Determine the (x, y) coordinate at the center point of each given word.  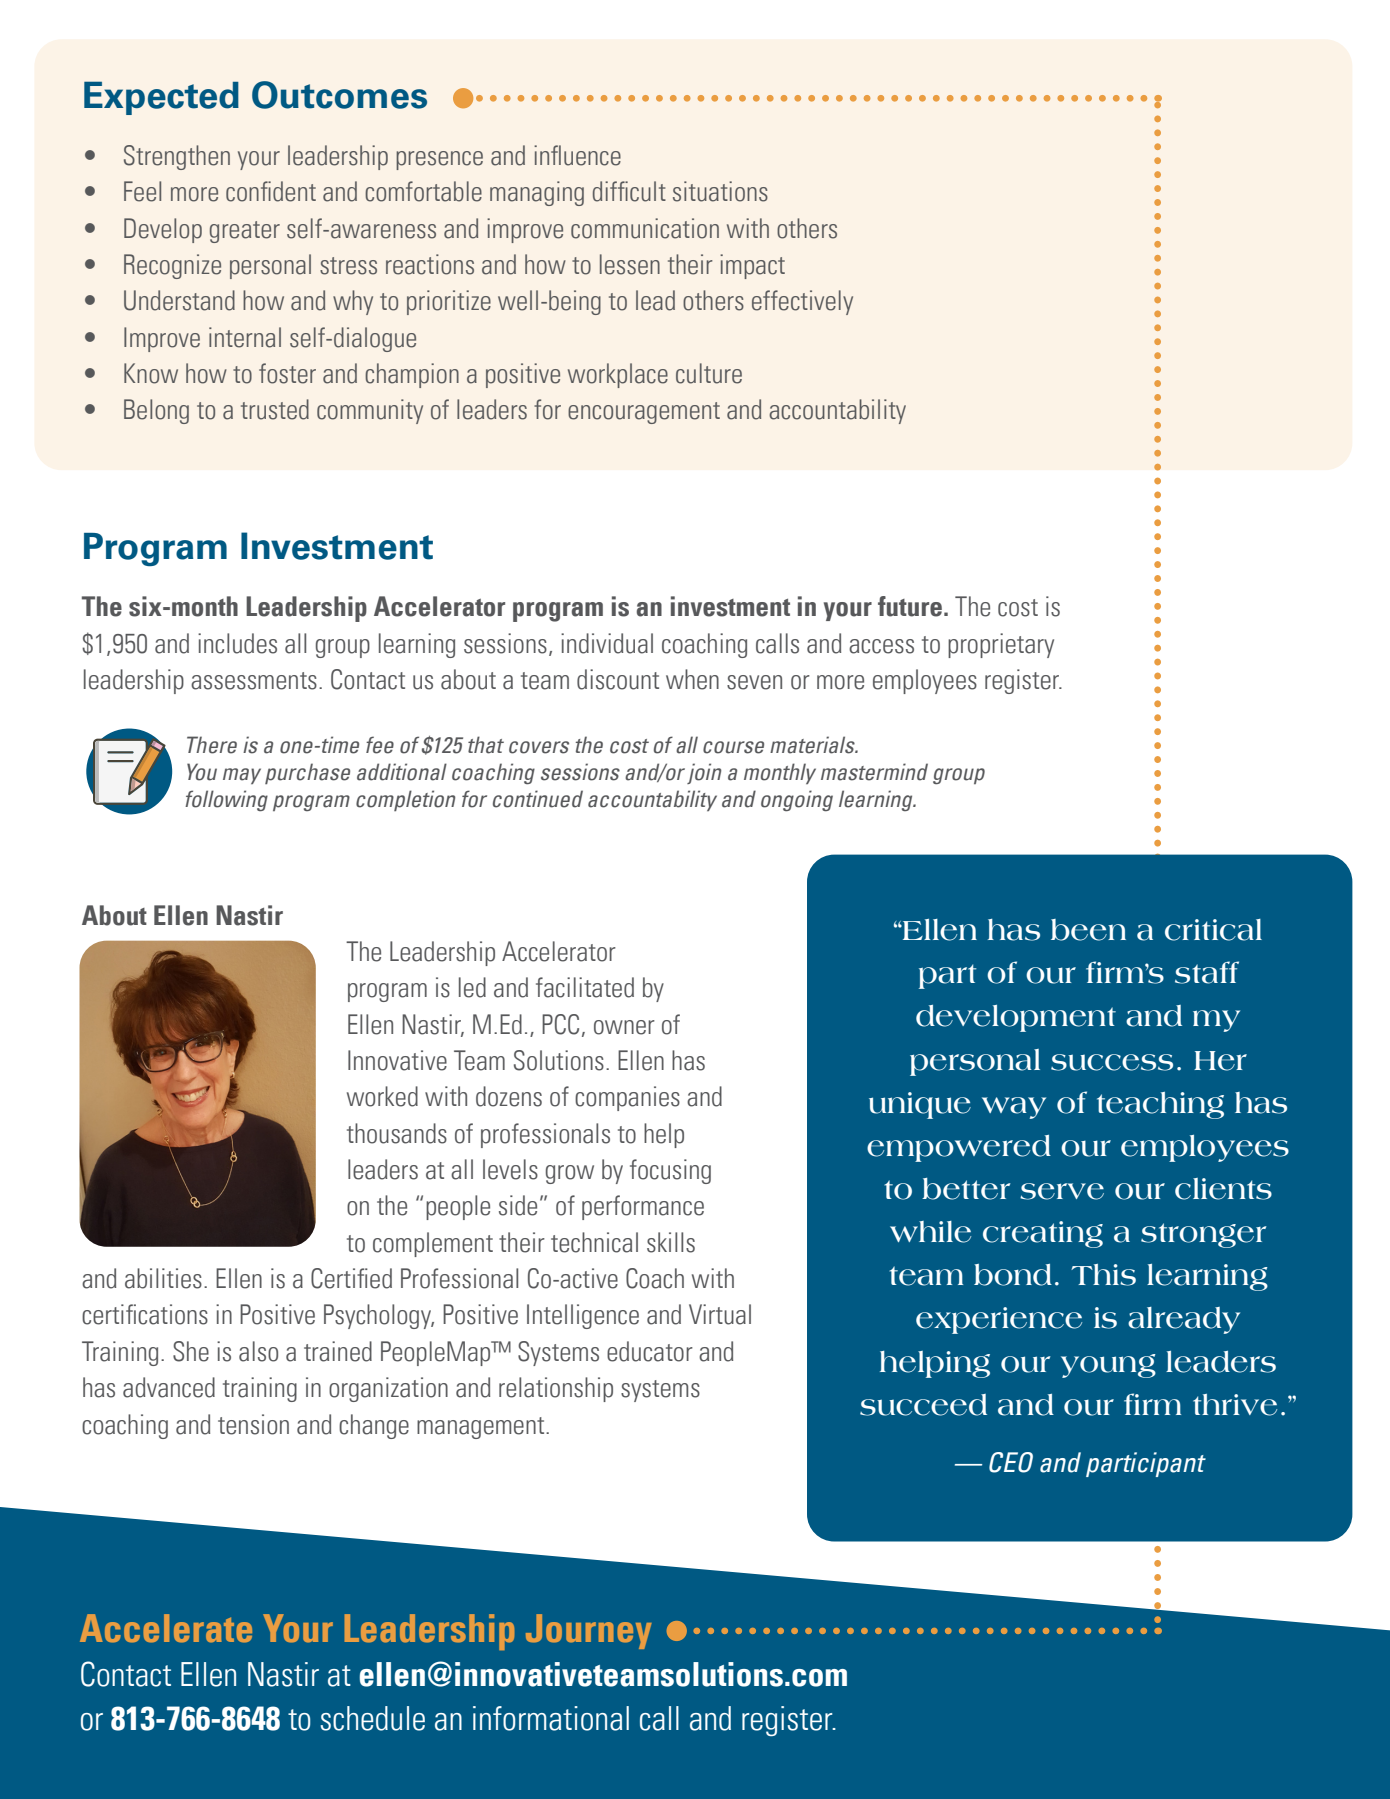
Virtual (720, 1314)
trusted (275, 409)
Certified (351, 1278)
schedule (373, 1718)
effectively (802, 302)
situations (720, 191)
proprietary (1001, 645)
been (1088, 930)
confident (271, 191)
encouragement (644, 413)
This (1103, 1275)
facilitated (585, 987)
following (226, 800)
